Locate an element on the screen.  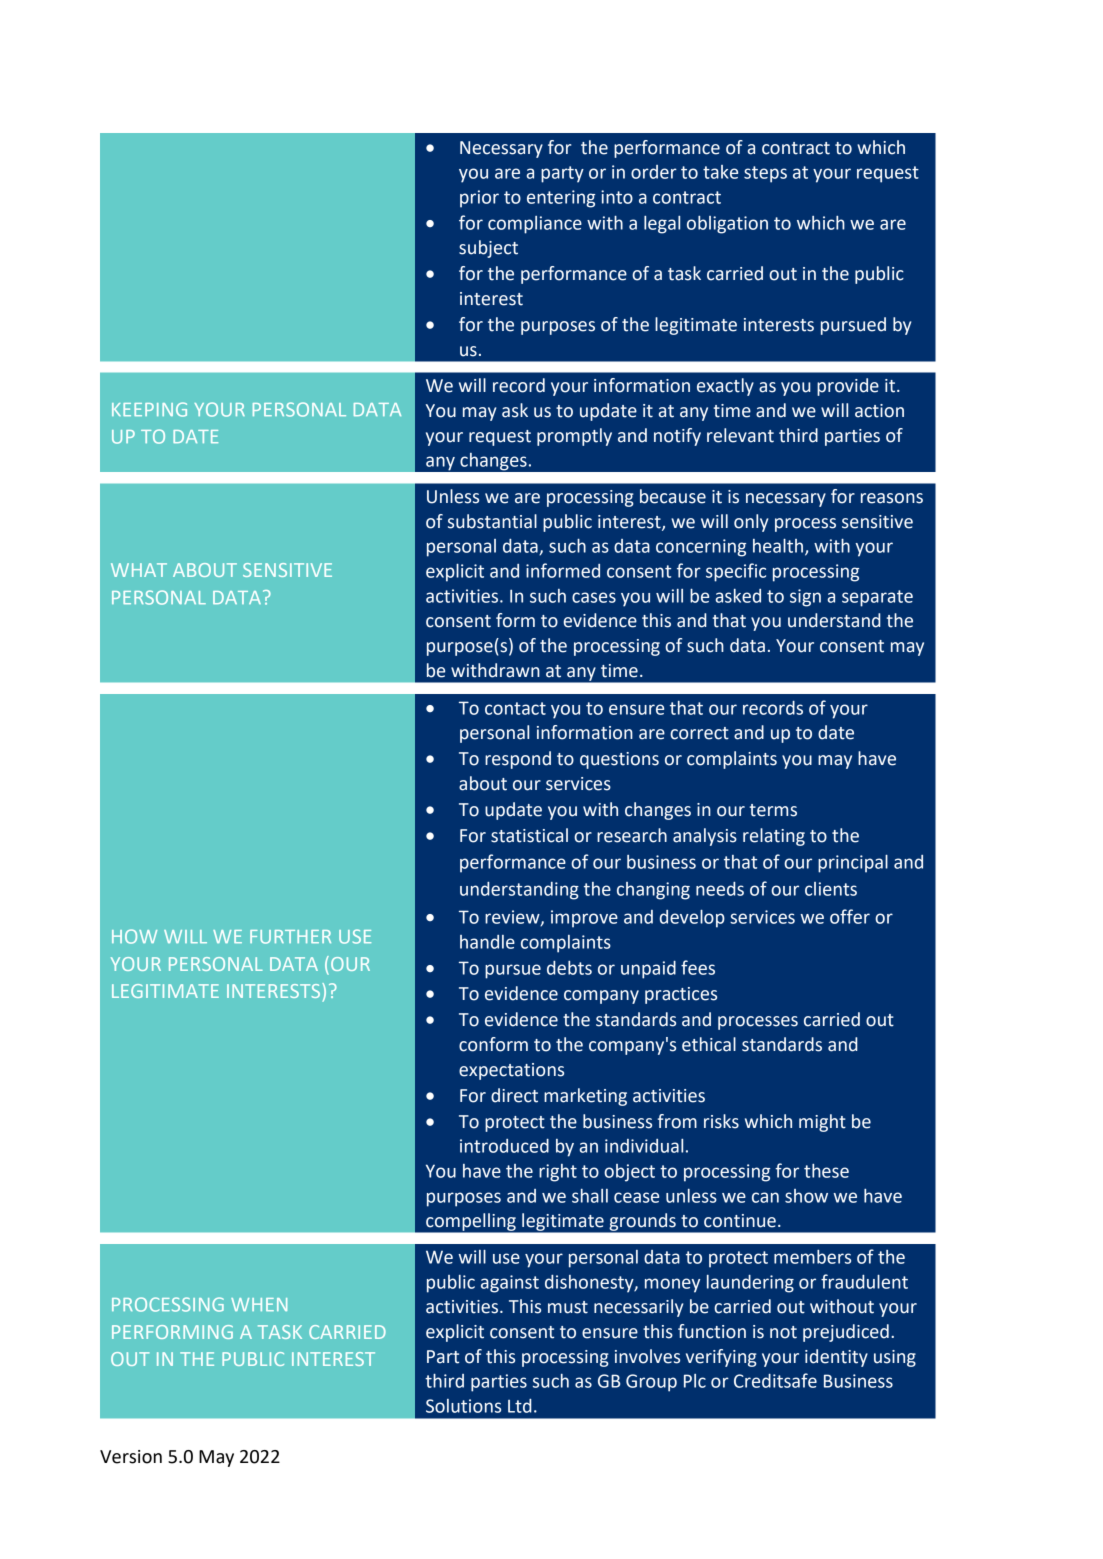
steps is located at coordinates (765, 174).
